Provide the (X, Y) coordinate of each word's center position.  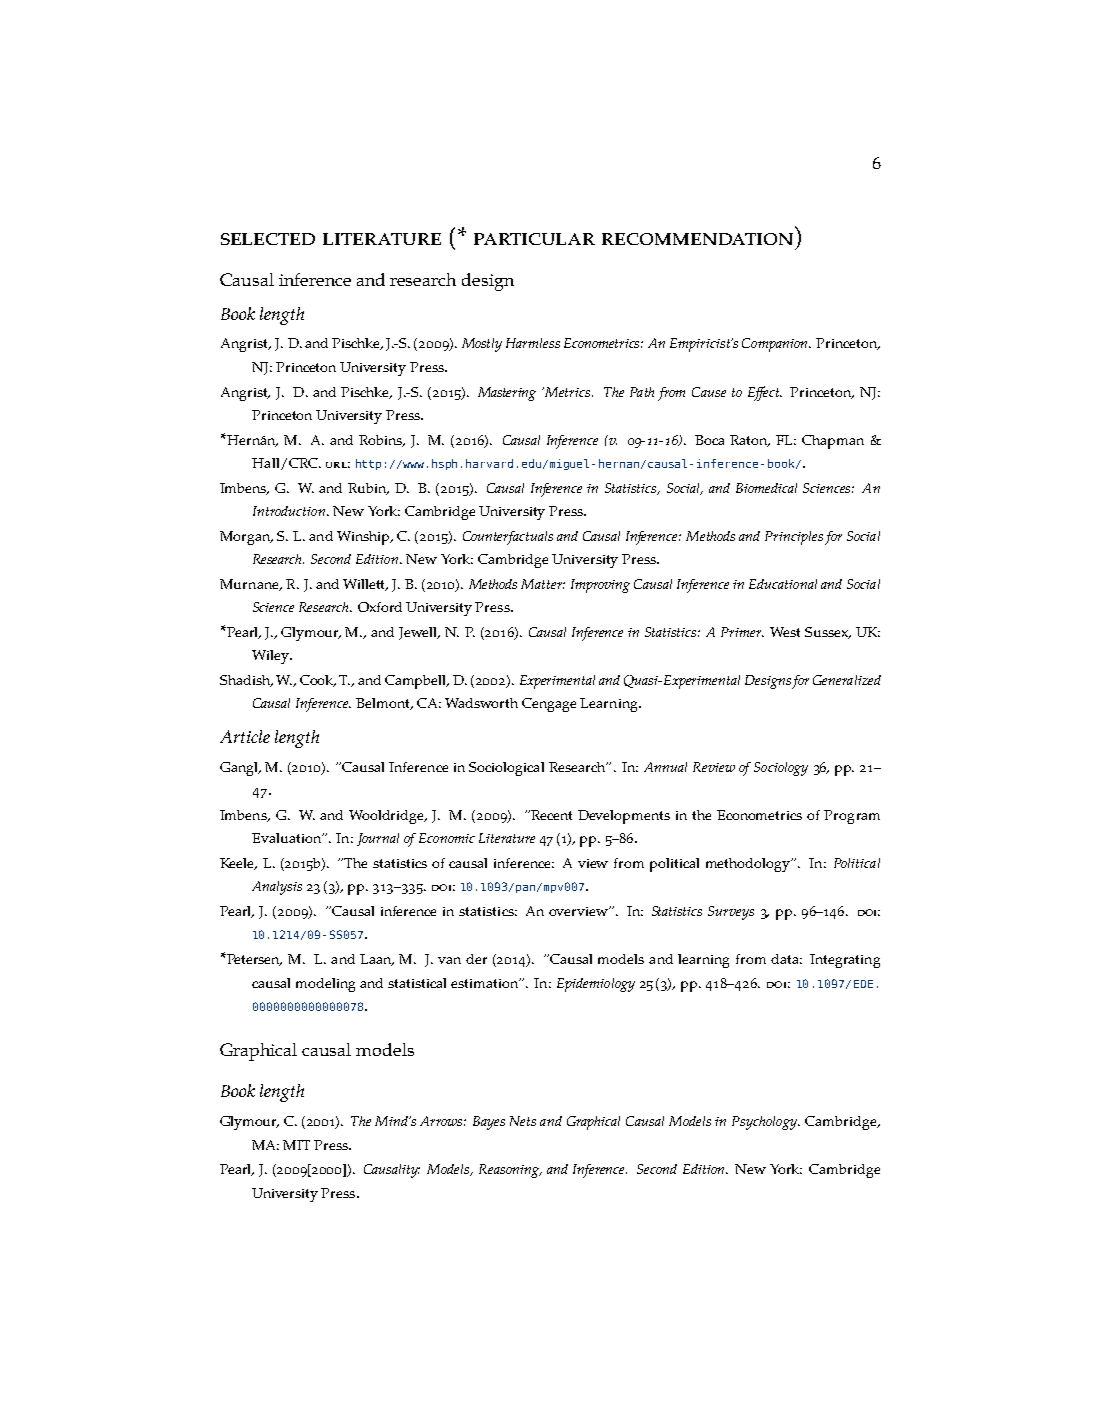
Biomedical (766, 488)
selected (268, 239)
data (786, 959)
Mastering (507, 394)
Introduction (290, 511)
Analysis (277, 888)
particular (534, 239)
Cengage (549, 705)
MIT (296, 1145)
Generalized (847, 680)
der (476, 959)
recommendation (697, 239)
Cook (318, 681)
